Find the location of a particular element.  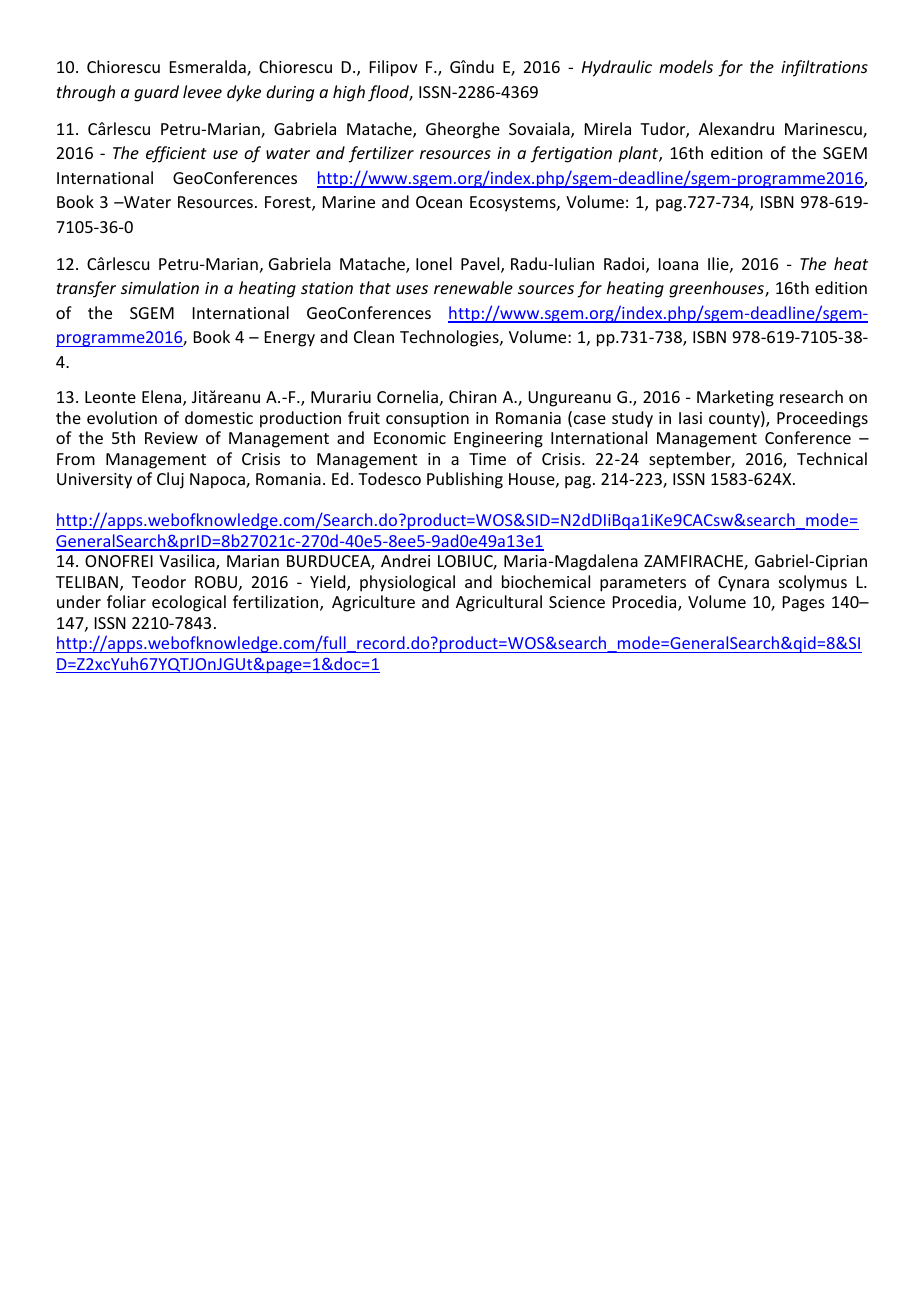

Time is located at coordinates (487, 459).
